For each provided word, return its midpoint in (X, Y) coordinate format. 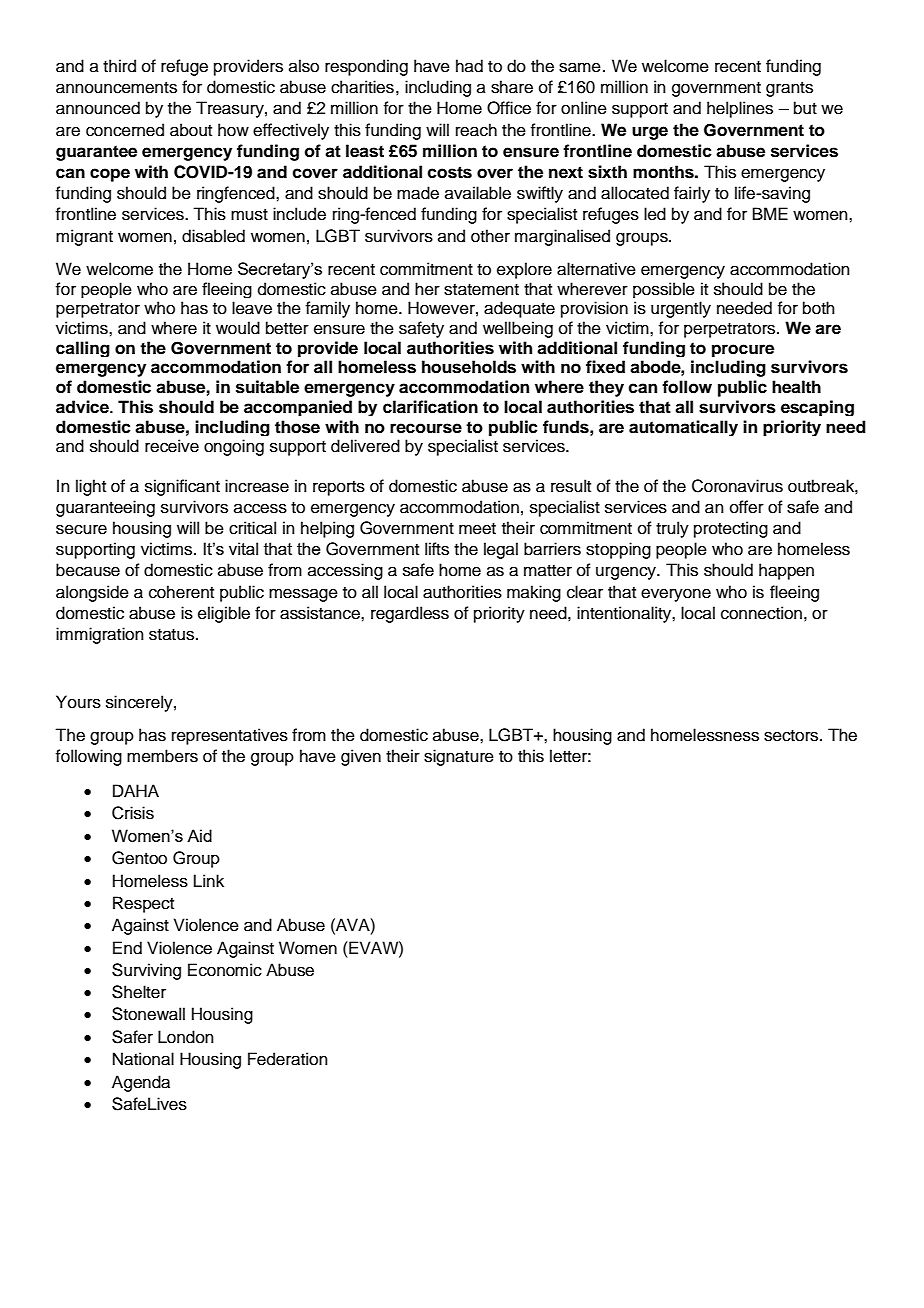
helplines (740, 109)
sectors (792, 736)
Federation (288, 1059)
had (469, 66)
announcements (116, 88)
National (143, 1059)
